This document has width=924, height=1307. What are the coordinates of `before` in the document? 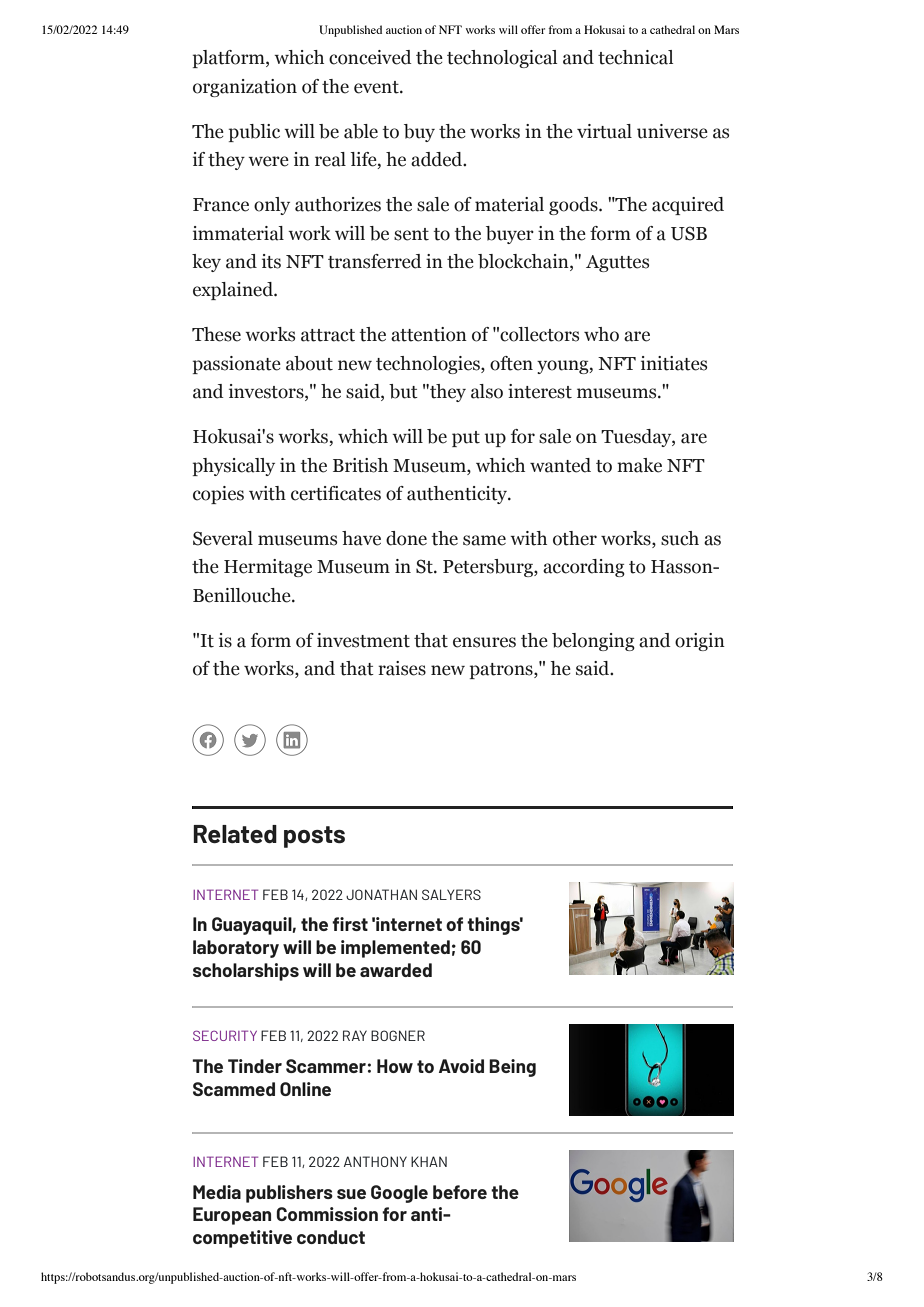 It's located at (460, 1192).
